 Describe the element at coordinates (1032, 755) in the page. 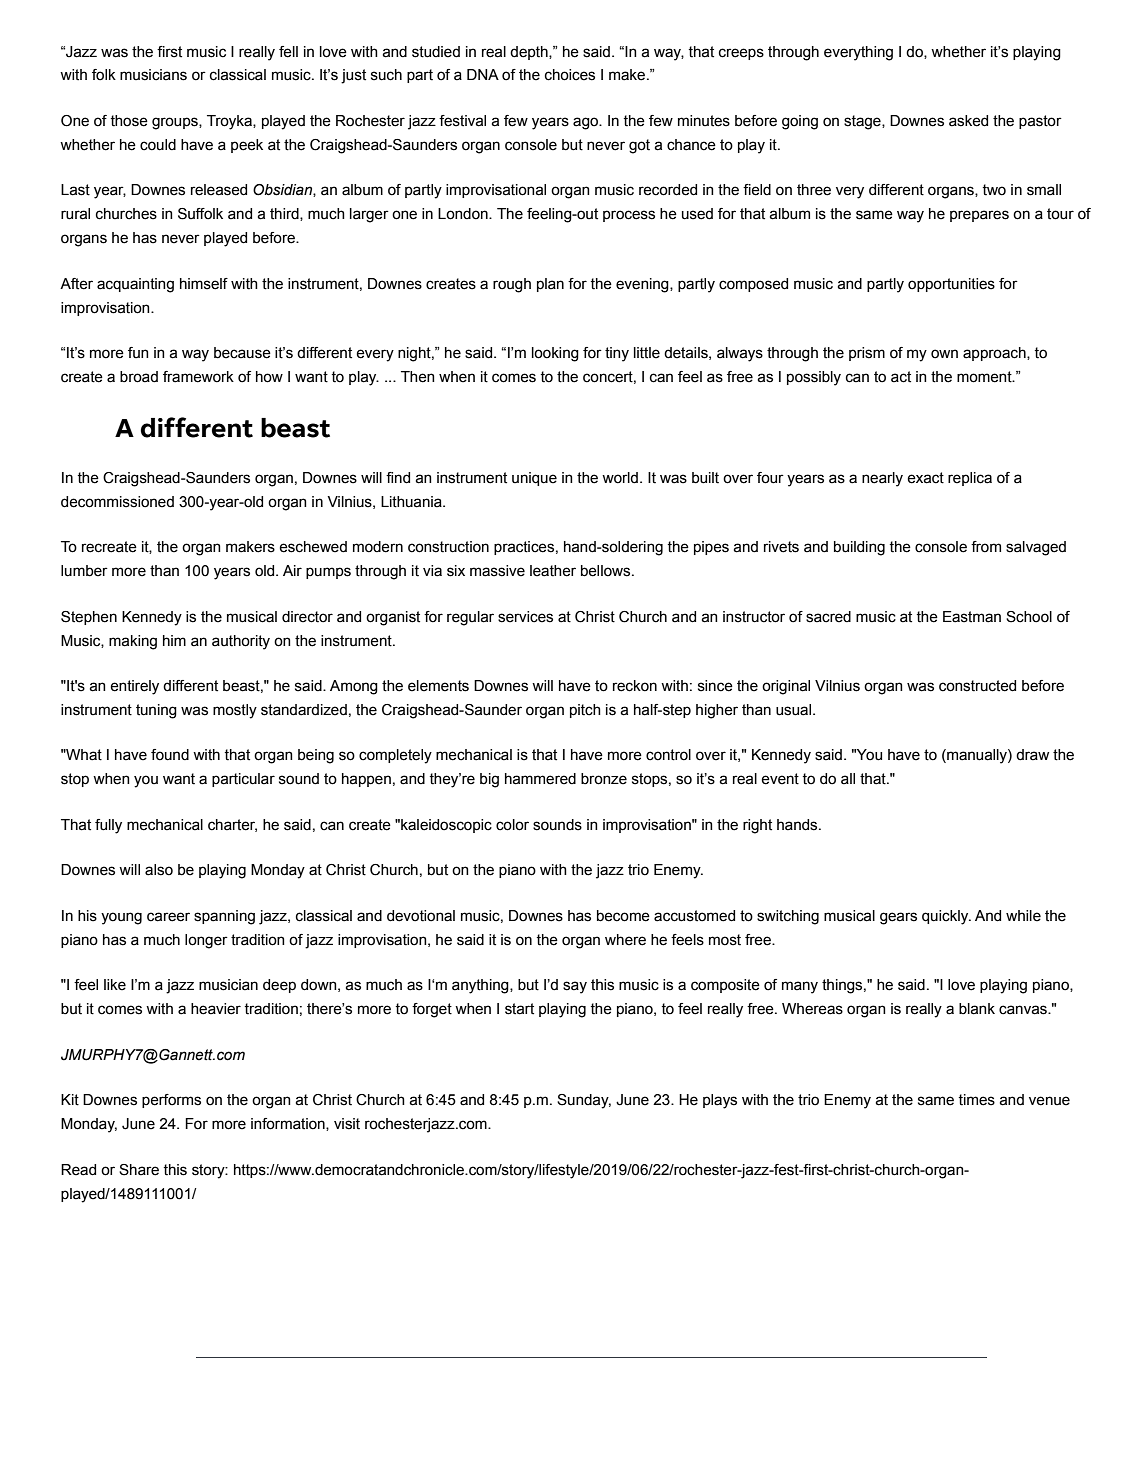

I see `draw` at that location.
